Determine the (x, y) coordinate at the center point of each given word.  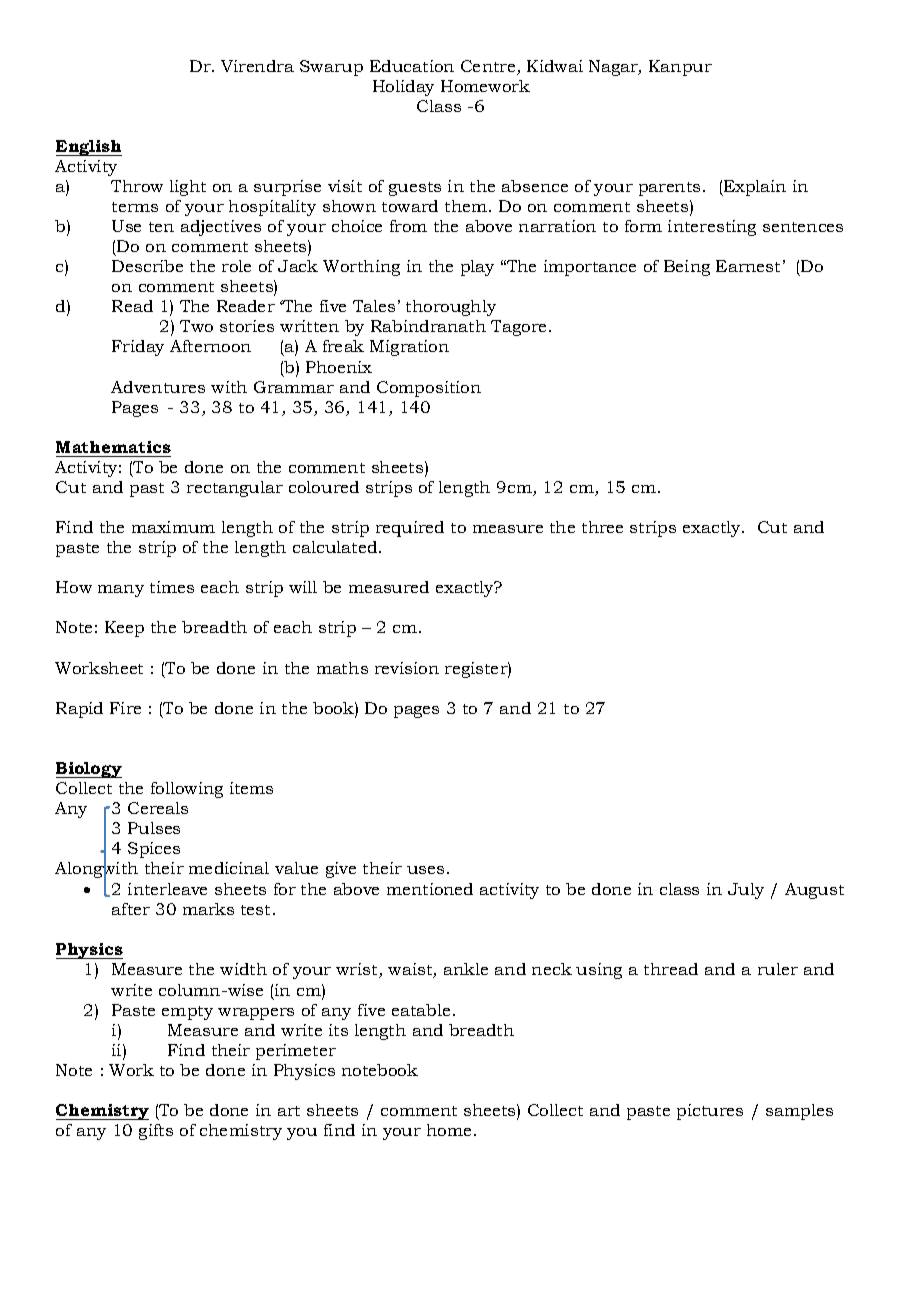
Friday (138, 348)
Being (687, 268)
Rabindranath (428, 326)
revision (407, 668)
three (602, 527)
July (746, 891)
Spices (154, 850)
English (89, 148)
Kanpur (680, 68)
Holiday (403, 88)
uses (425, 870)
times (172, 587)
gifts (156, 1132)
